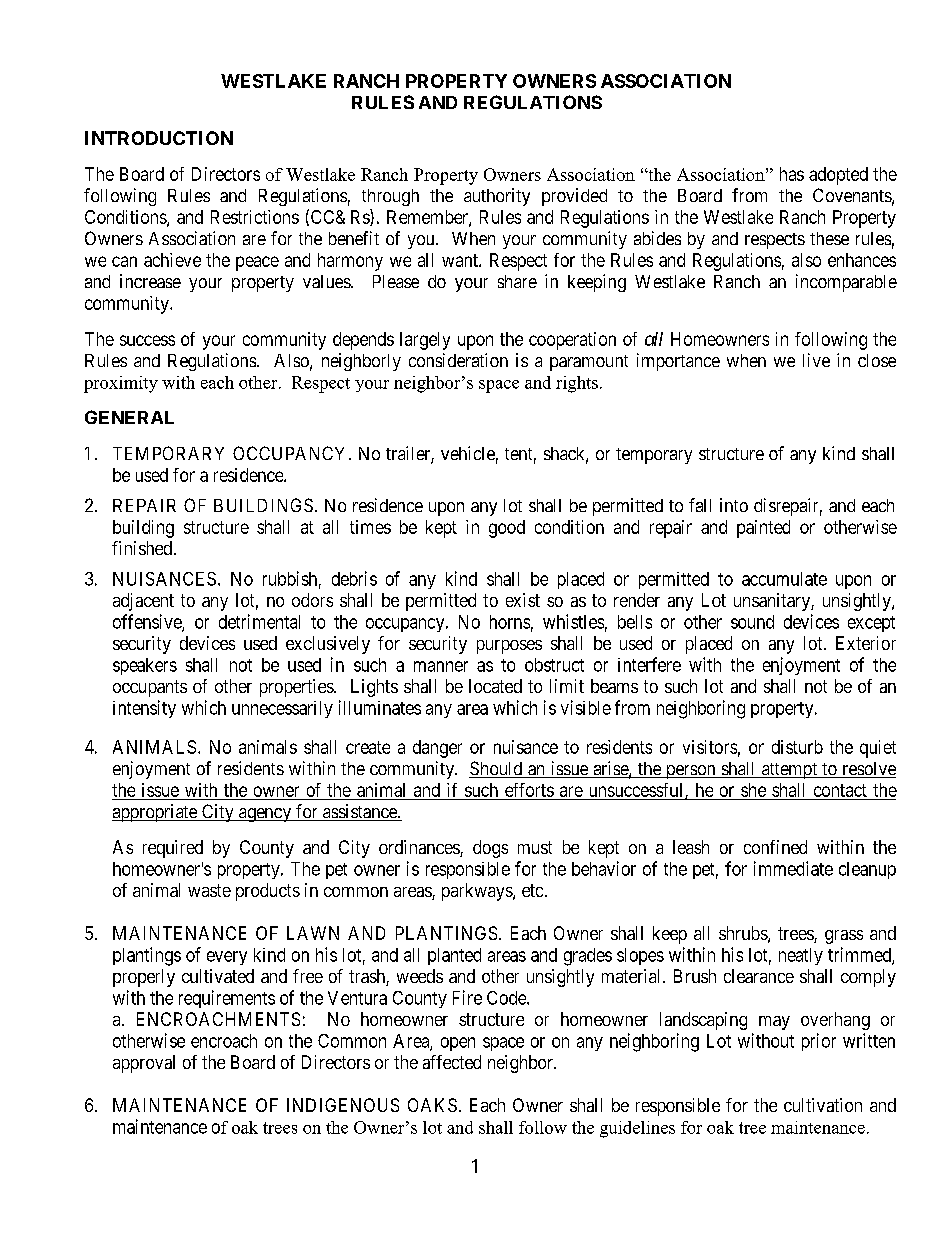 The image size is (952, 1233). Describe the element at coordinates (752, 622) in the screenshot. I see `sound` at that location.
